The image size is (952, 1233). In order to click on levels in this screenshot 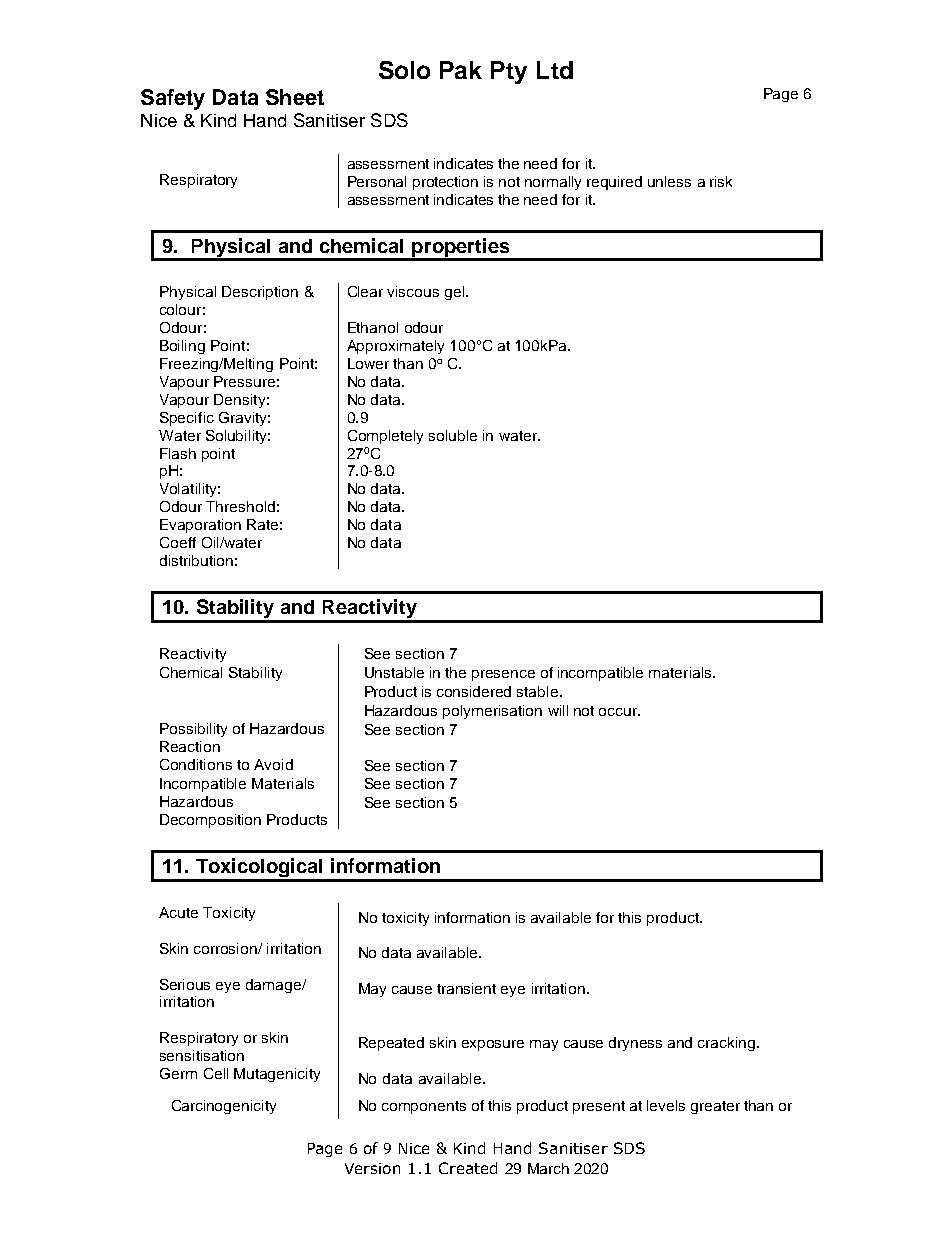, I will do `click(666, 1105)`.
